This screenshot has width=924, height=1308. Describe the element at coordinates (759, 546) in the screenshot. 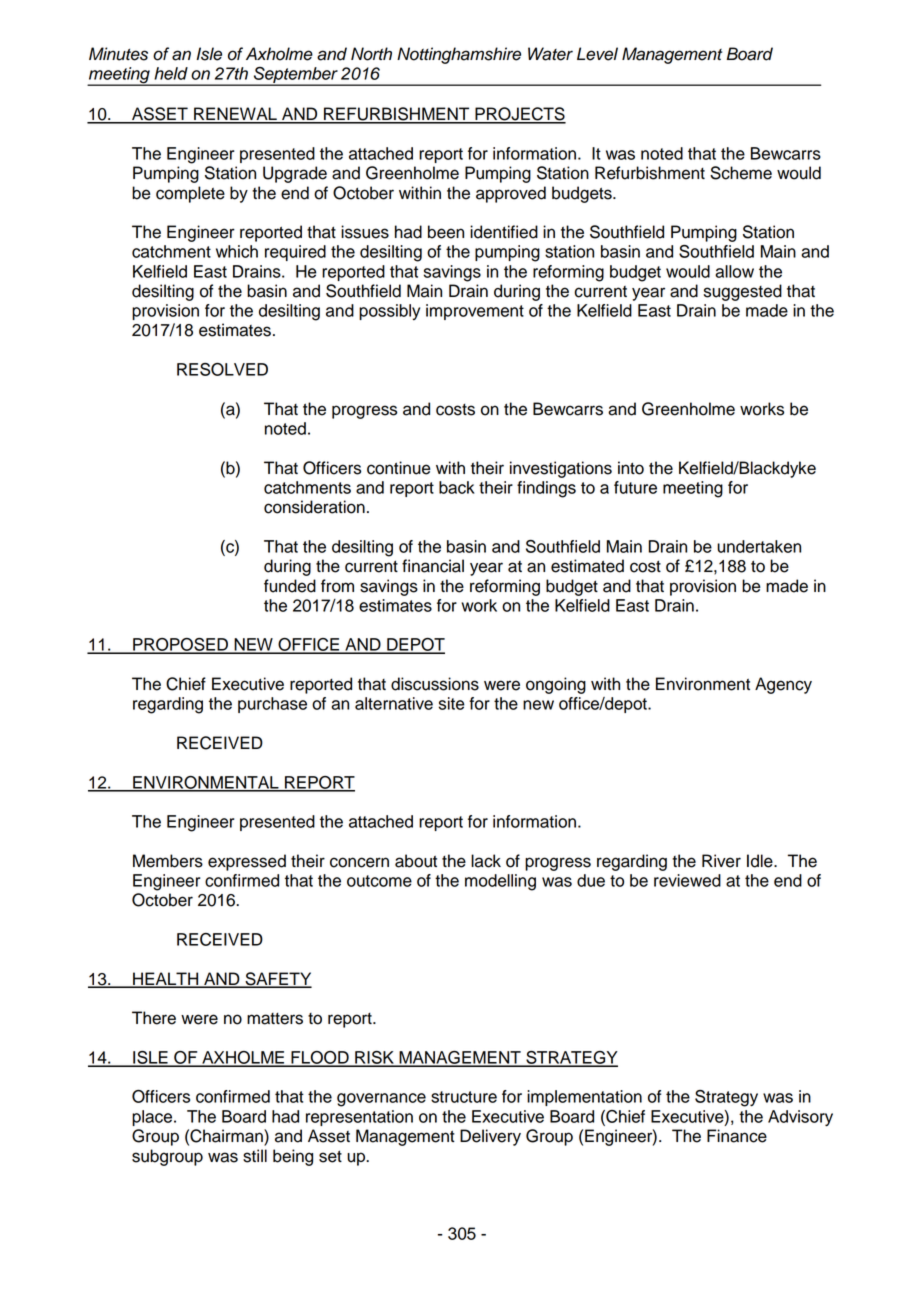

I see `undertaken` at that location.
